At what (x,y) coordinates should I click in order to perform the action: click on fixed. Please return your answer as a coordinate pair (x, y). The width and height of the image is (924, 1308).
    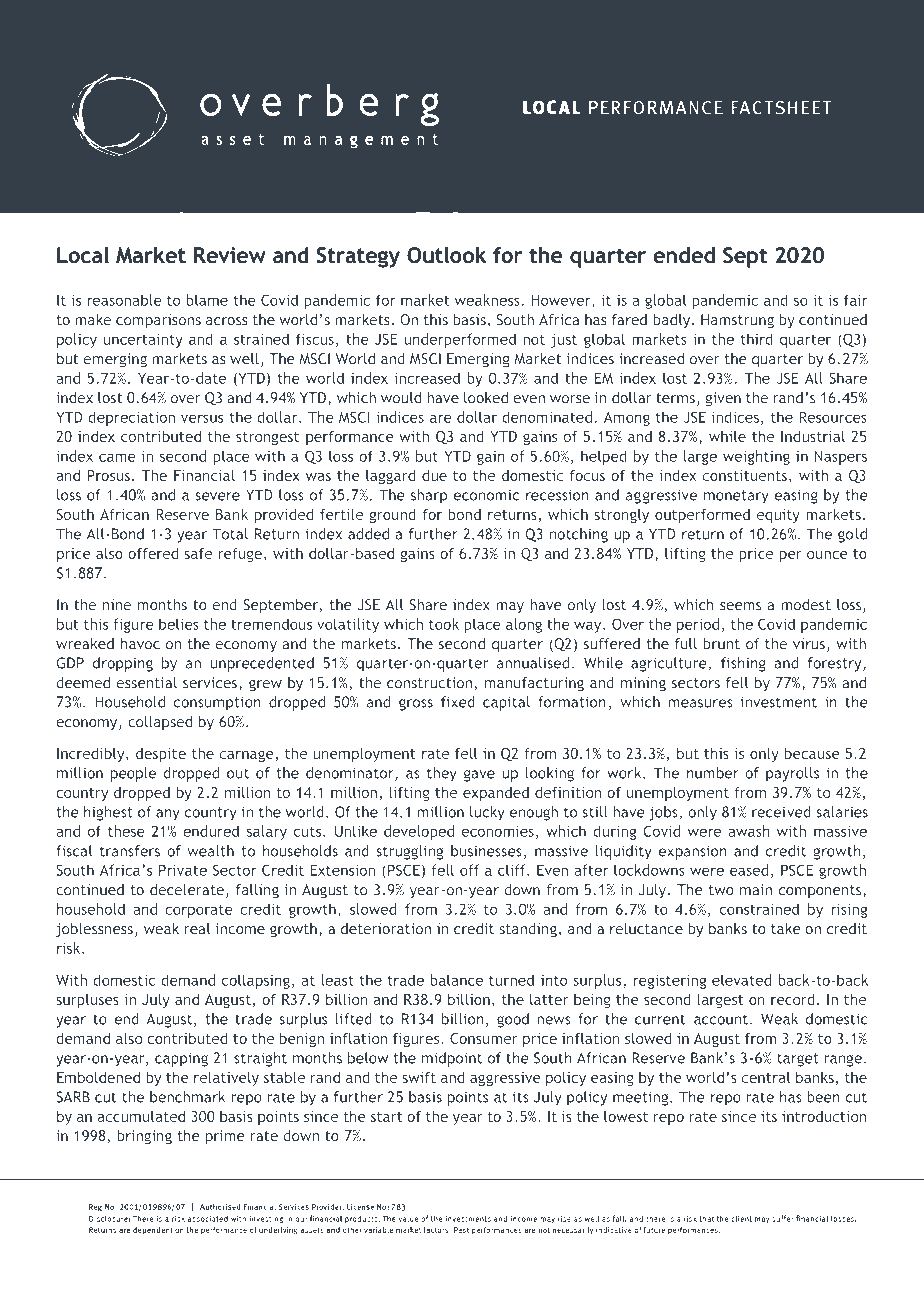
    Looking at the image, I should click on (458, 702).
